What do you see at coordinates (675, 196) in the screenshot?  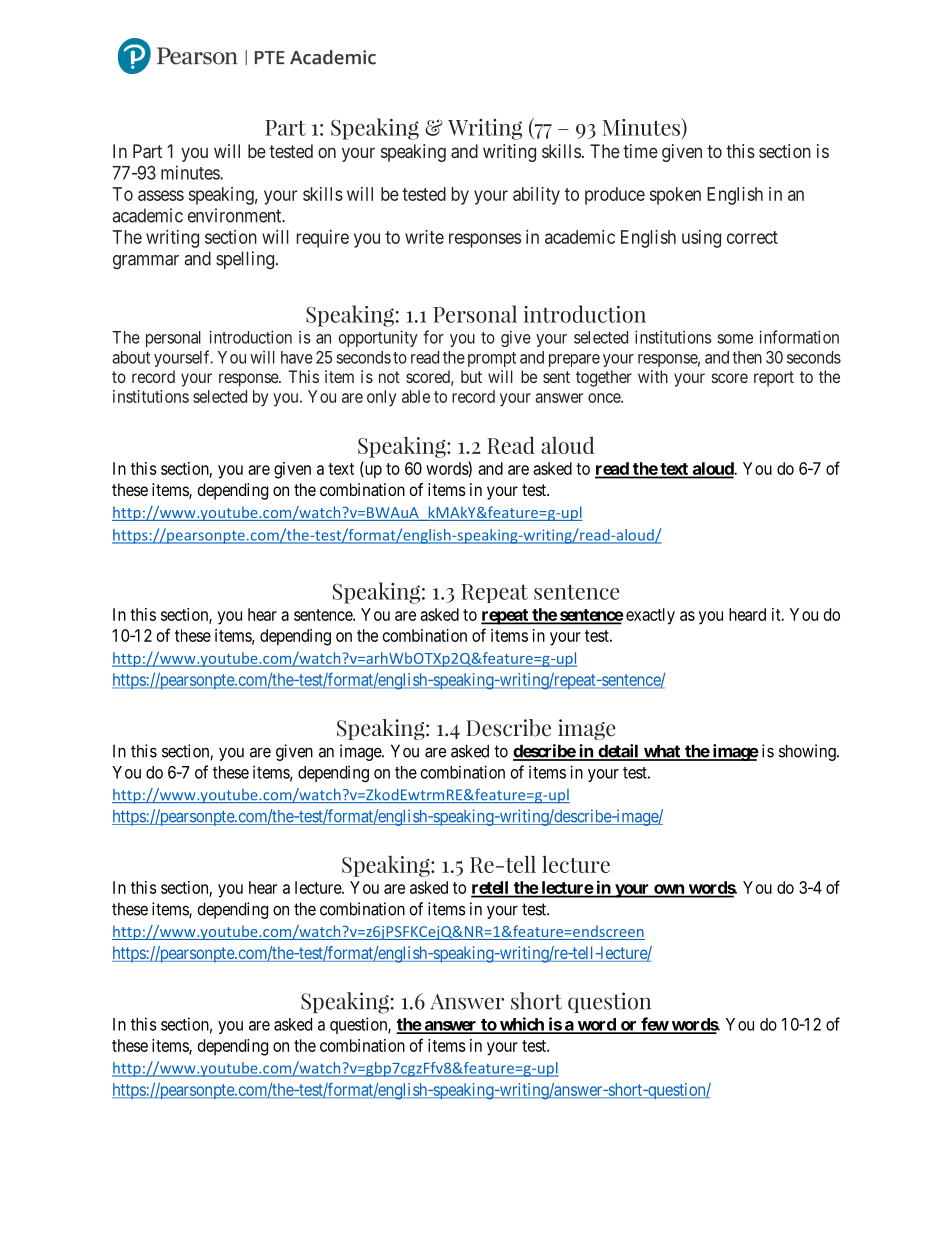 I see `spoken` at bounding box center [675, 196].
